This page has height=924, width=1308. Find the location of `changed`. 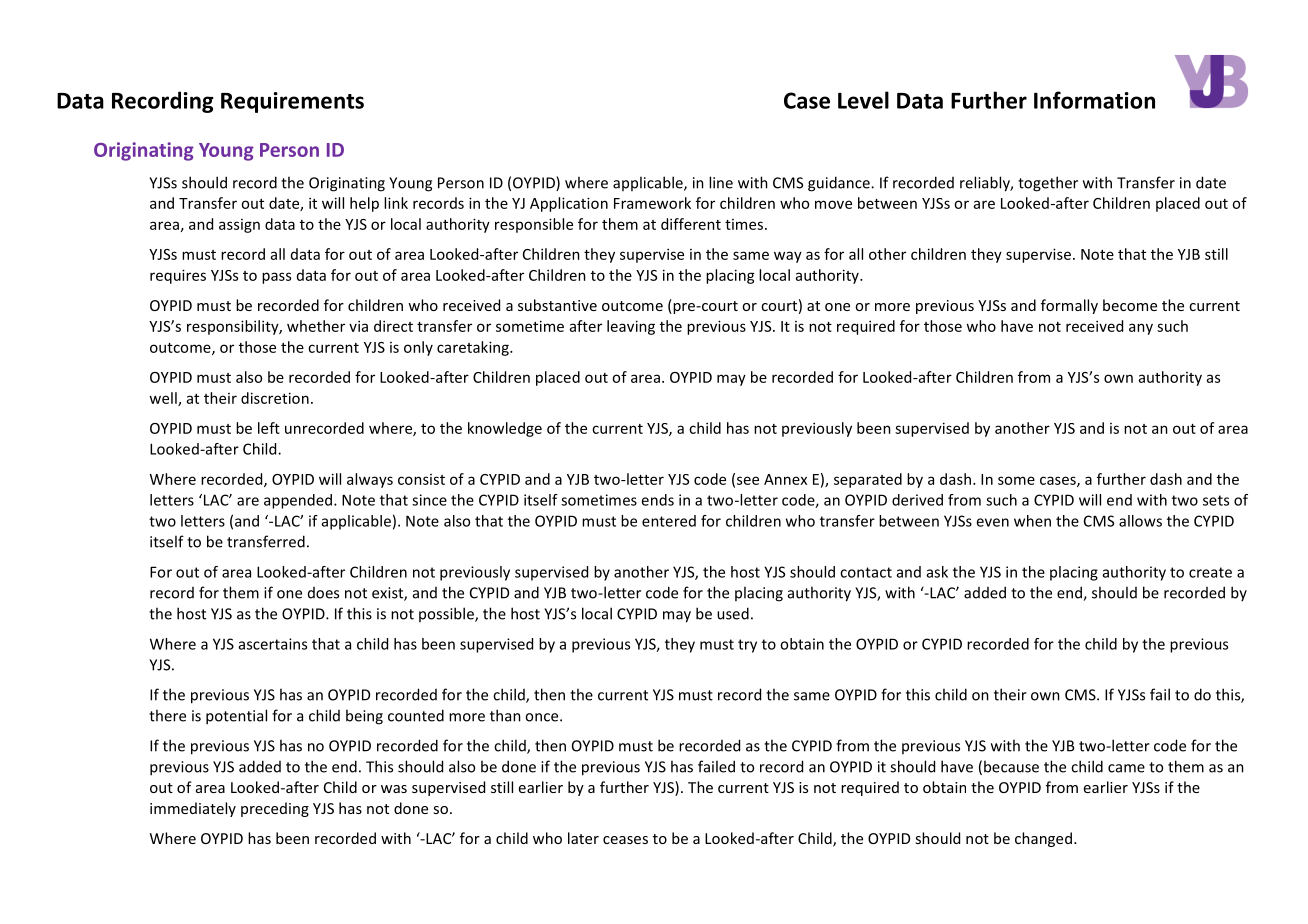

changed is located at coordinates (1043, 839).
